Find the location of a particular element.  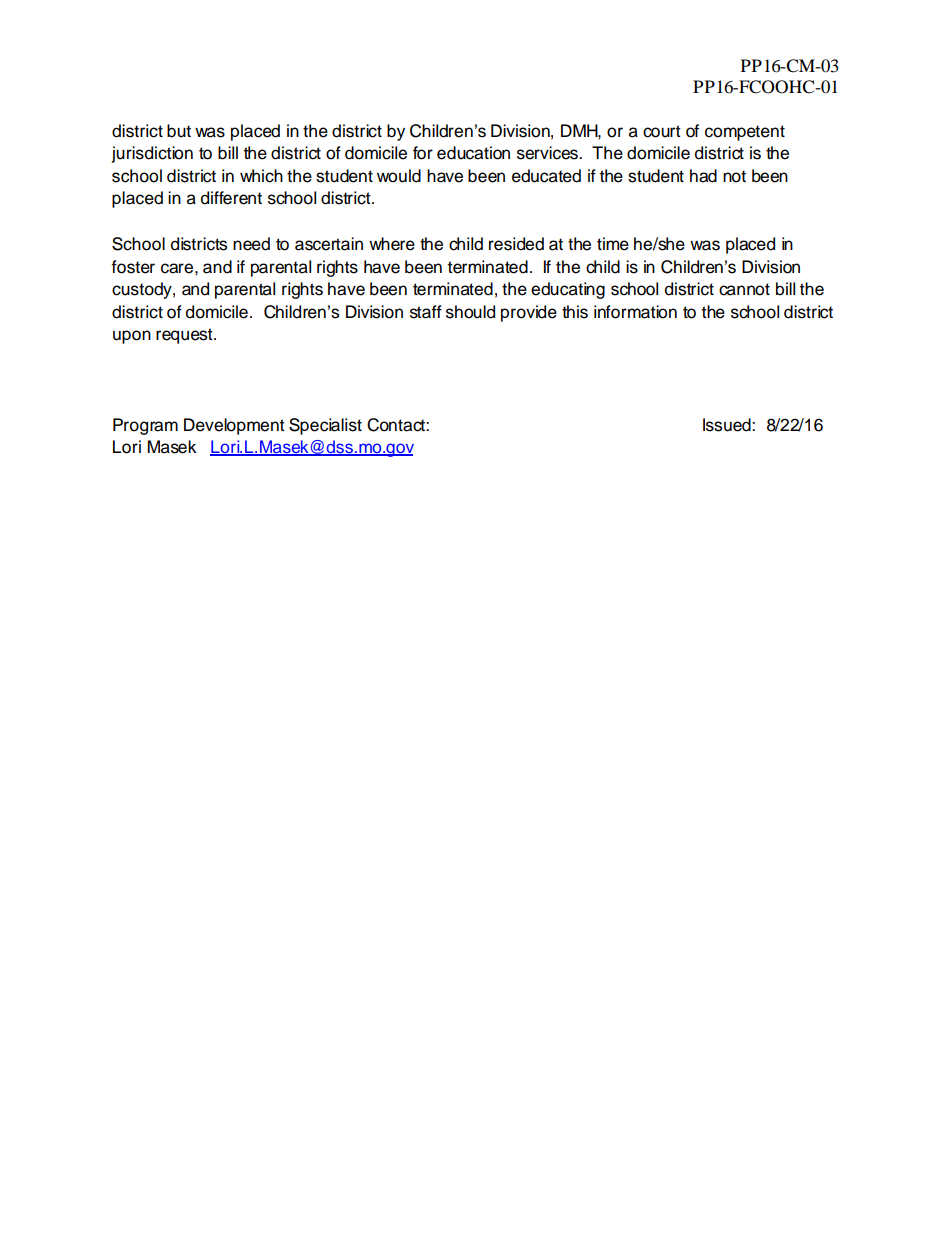

but is located at coordinates (179, 131).
